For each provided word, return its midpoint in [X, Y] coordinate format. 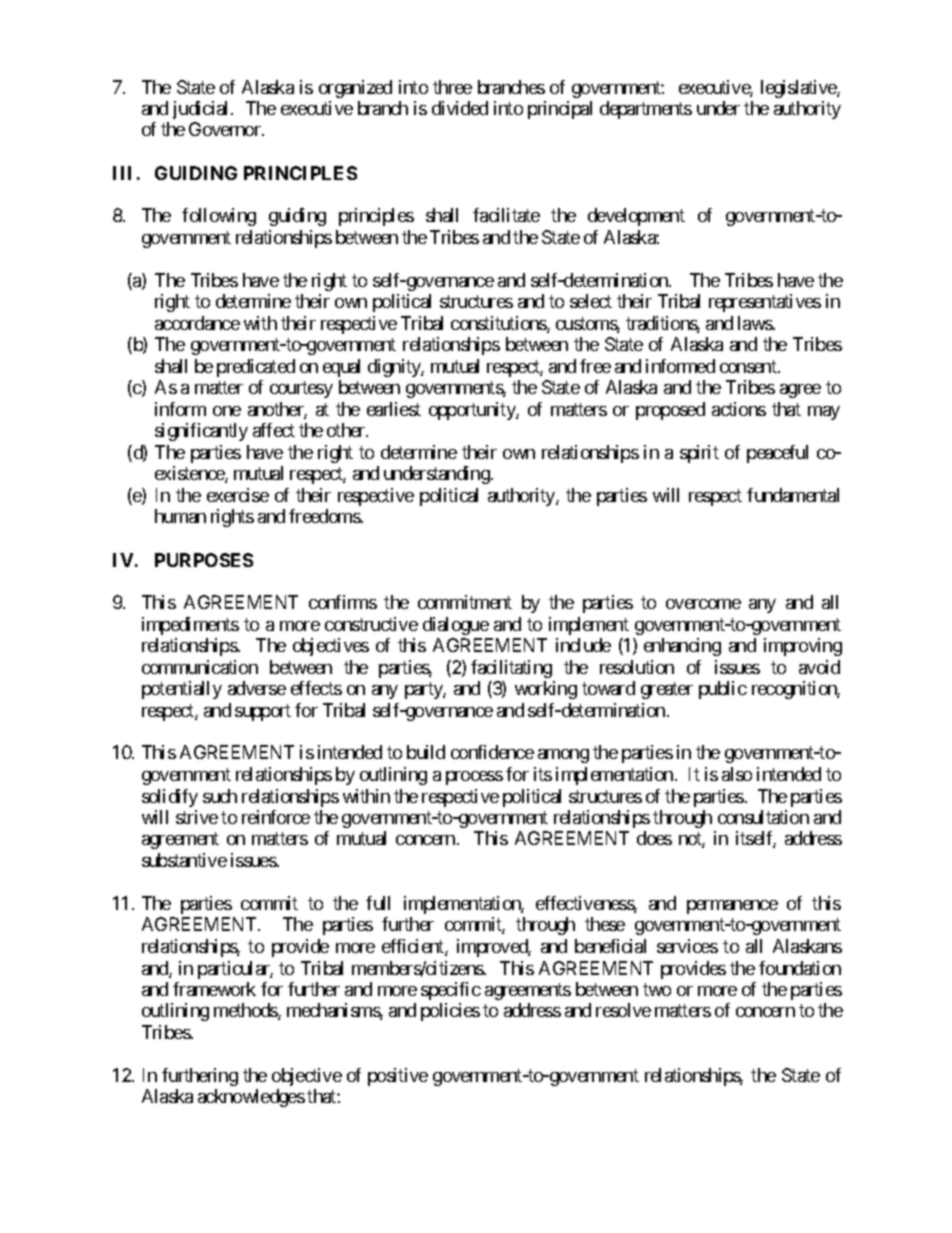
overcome [703, 604]
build [426, 752]
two [657, 989]
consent [749, 366]
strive [197, 817]
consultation [763, 817]
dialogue [456, 626]
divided [460, 108]
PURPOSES [204, 560]
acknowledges [251, 1098]
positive [398, 1077]
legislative [799, 89]
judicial [202, 110]
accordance [197, 323]
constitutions [499, 324]
